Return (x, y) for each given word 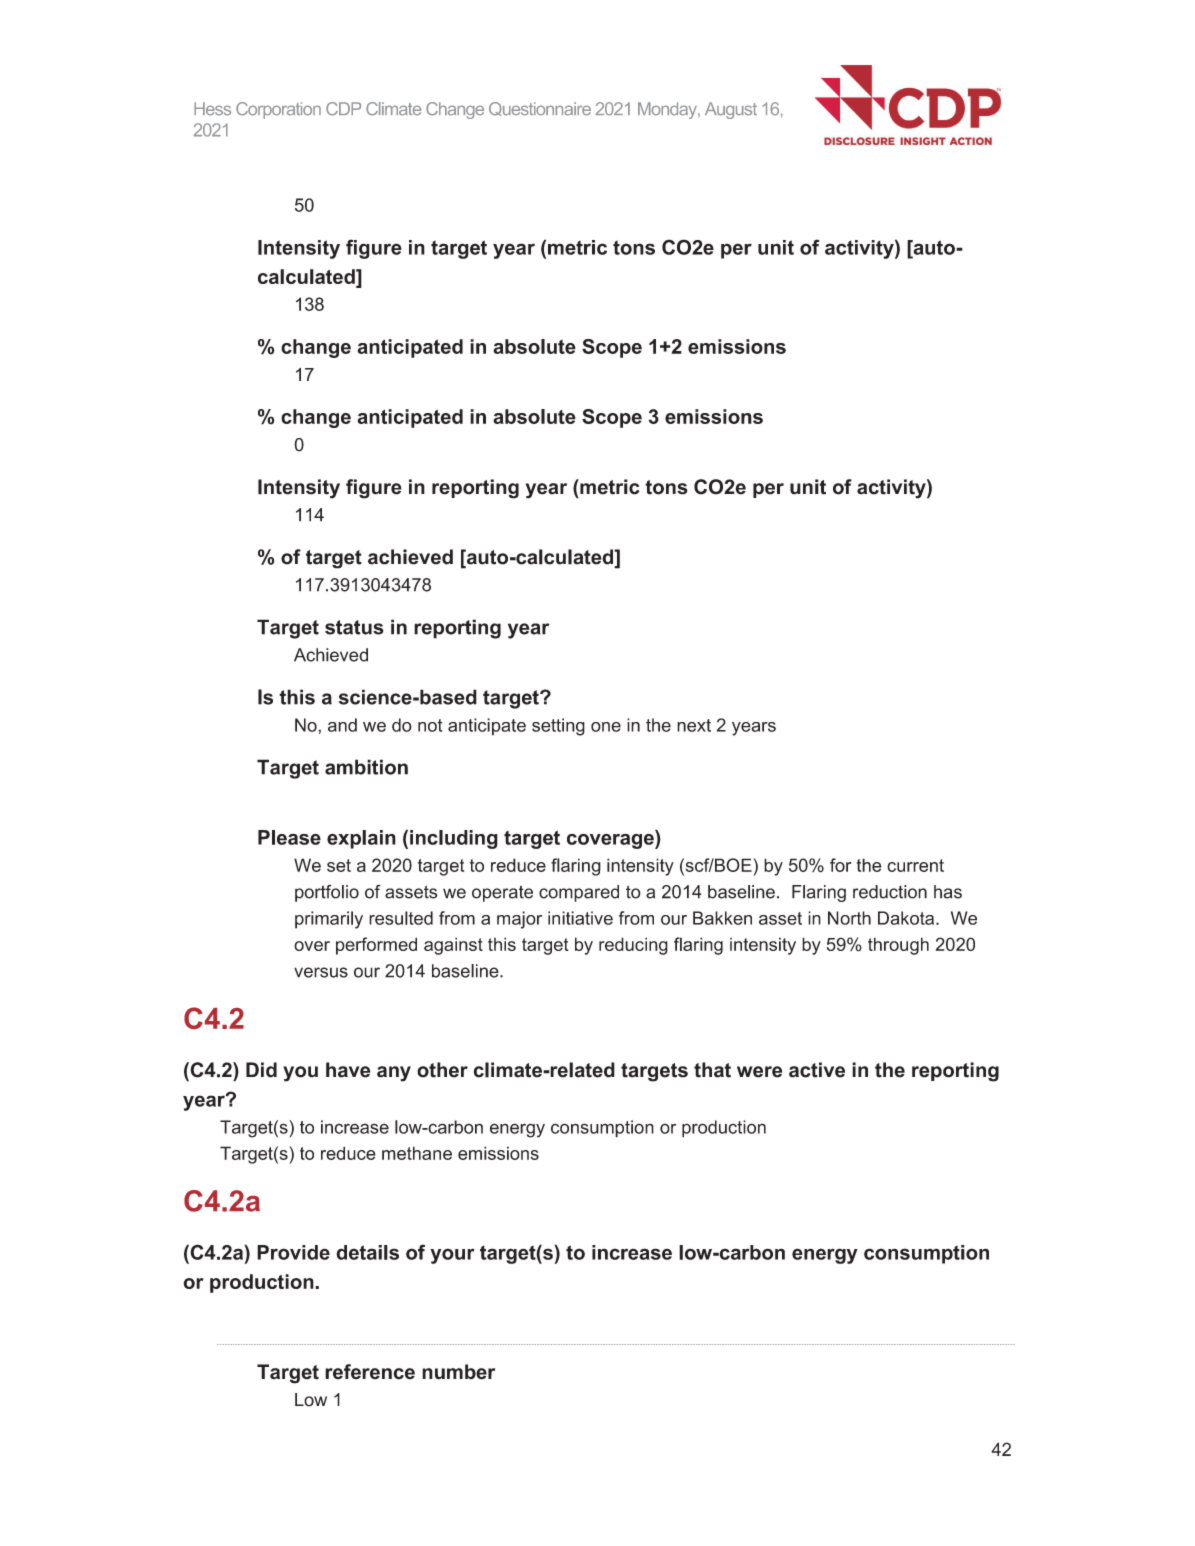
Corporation (278, 110)
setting (558, 727)
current (915, 865)
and (342, 725)
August (731, 110)
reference (370, 1372)
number (458, 1372)
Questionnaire (540, 109)
